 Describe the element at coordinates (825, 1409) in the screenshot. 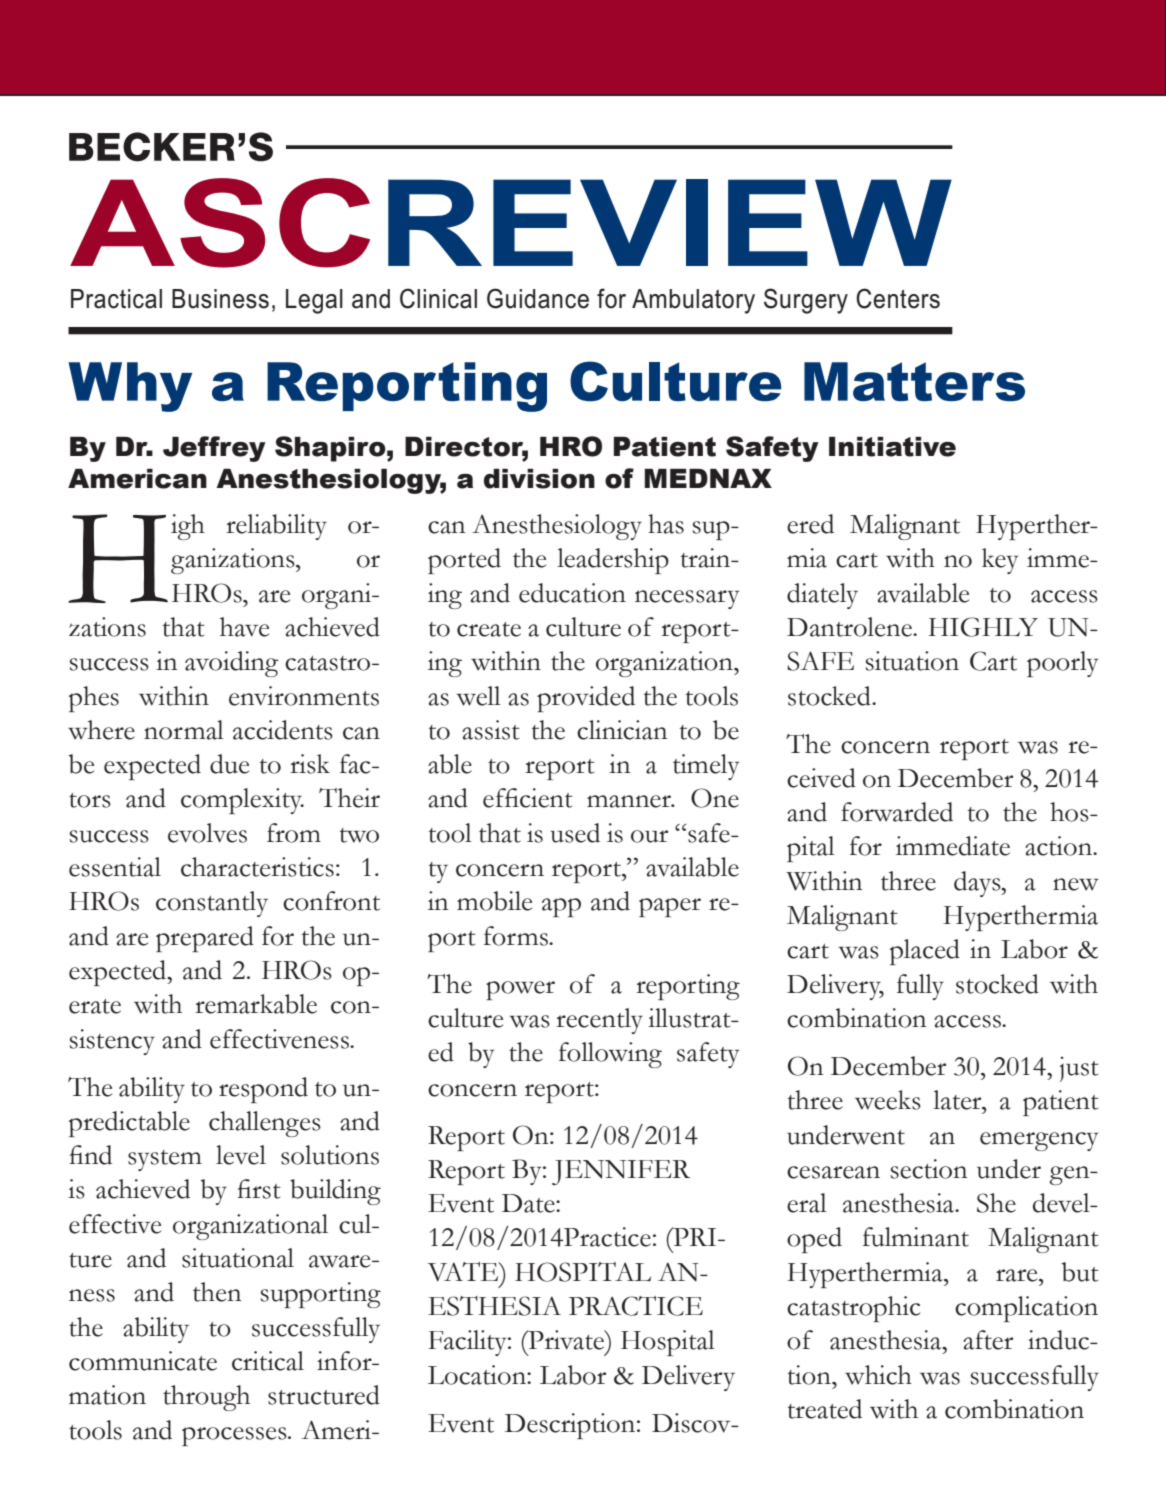

I see `treated` at that location.
